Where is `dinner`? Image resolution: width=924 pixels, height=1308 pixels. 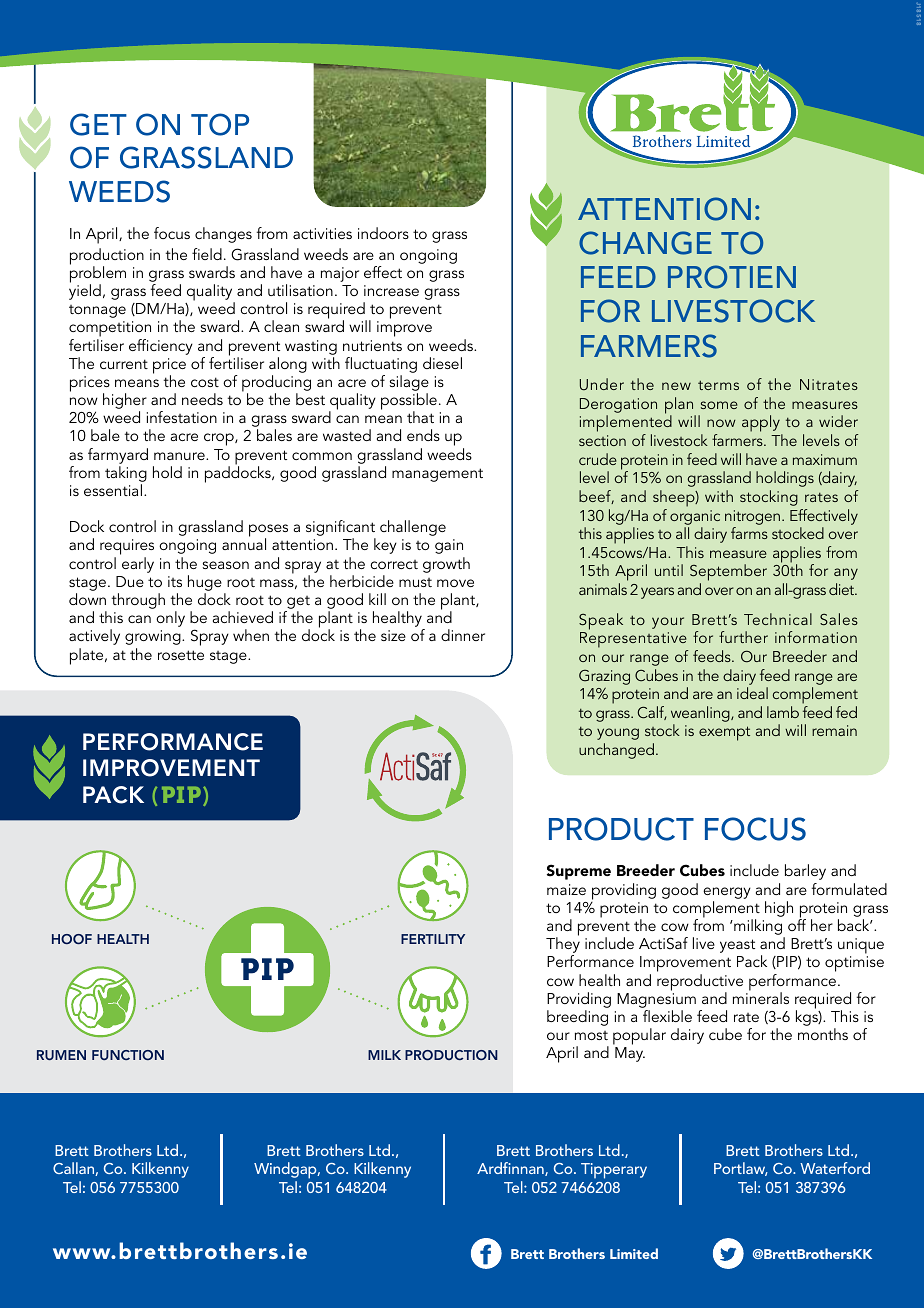
dinner is located at coordinates (463, 635).
